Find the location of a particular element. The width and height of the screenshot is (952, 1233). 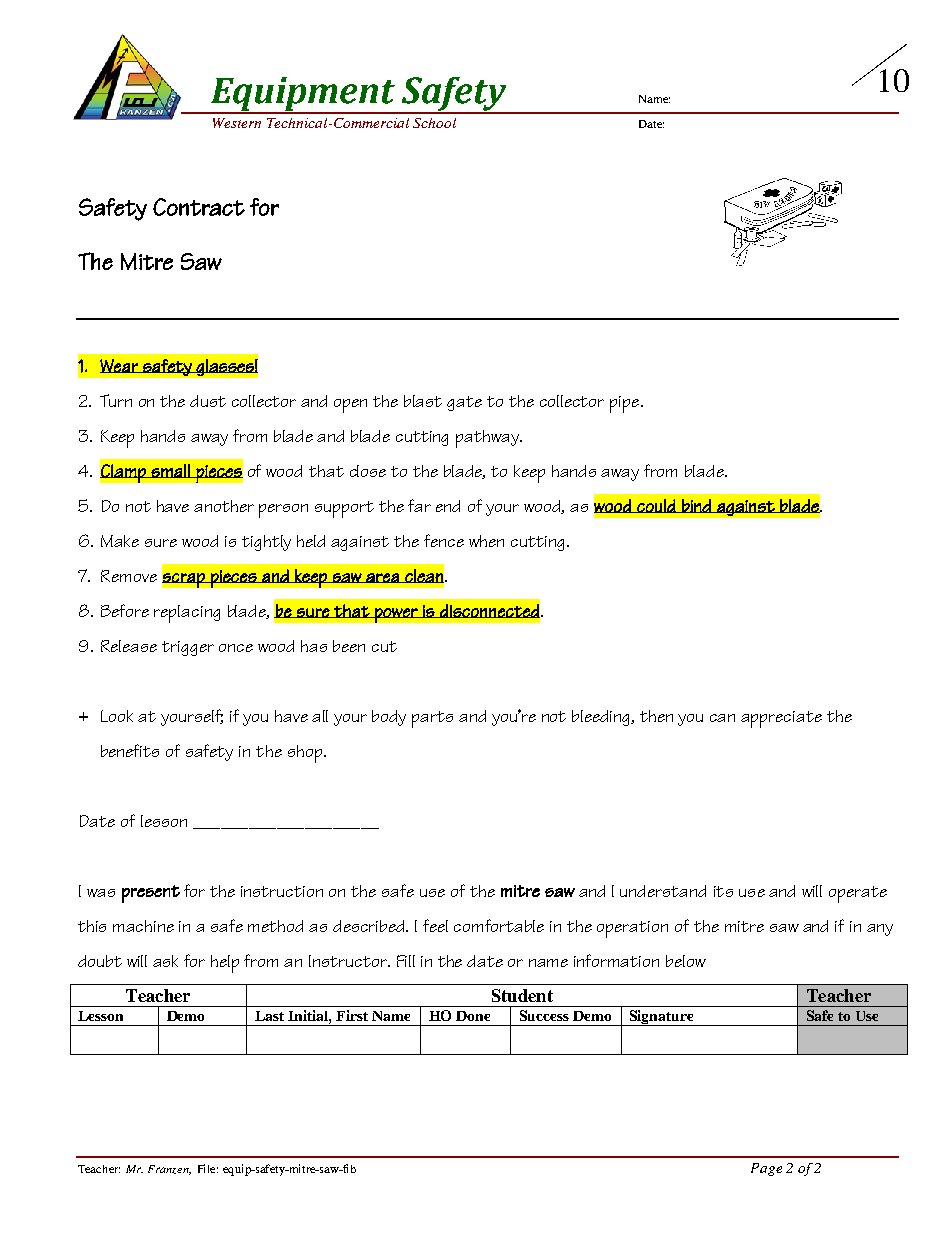

appreciate is located at coordinates (781, 719).
